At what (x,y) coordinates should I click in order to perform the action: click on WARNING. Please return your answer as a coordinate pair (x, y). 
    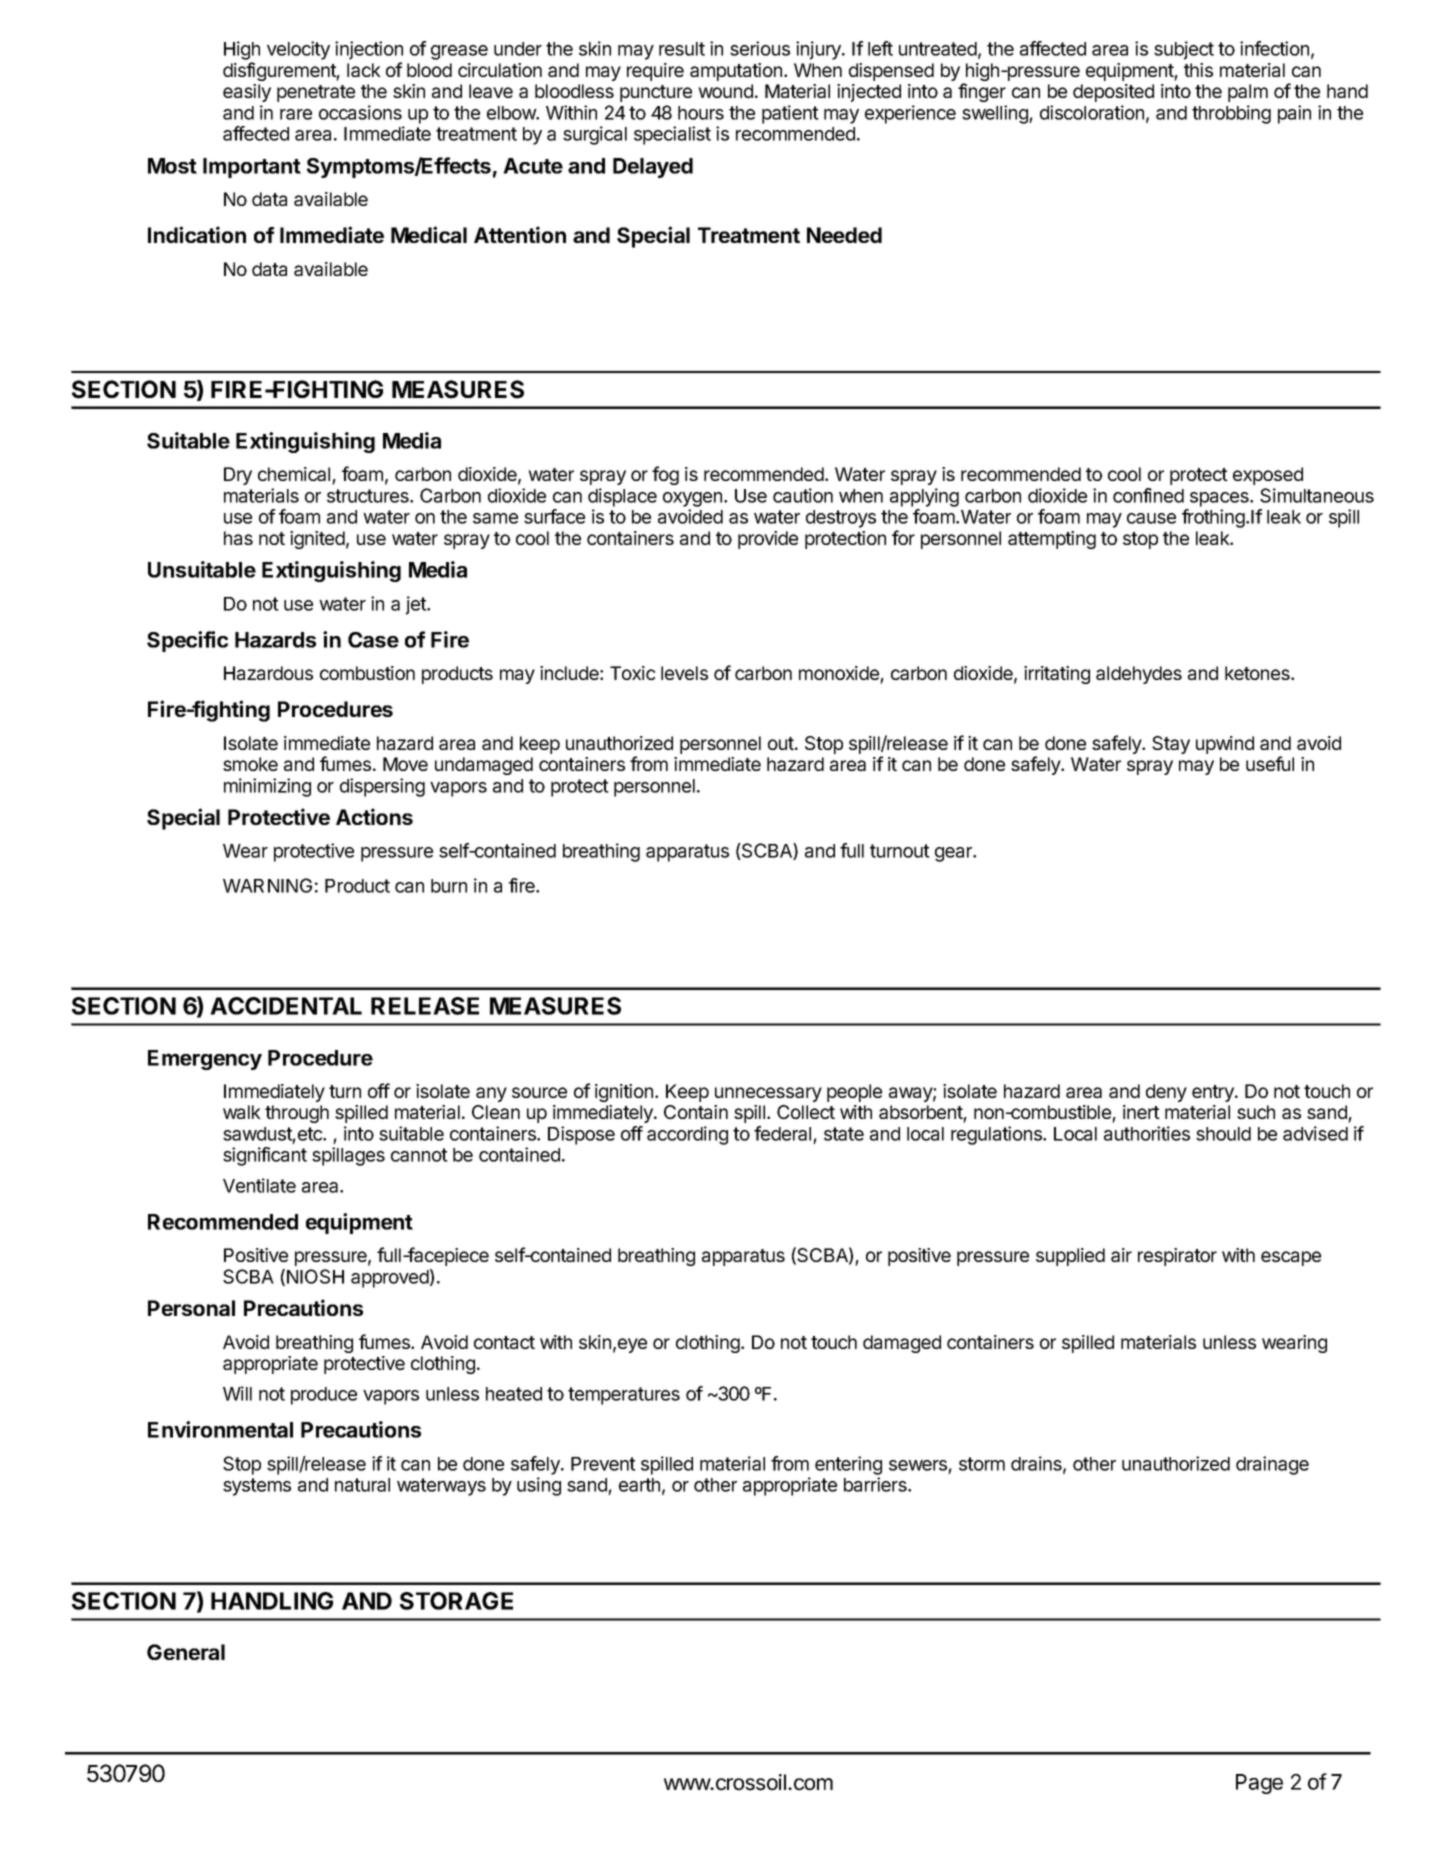
    Looking at the image, I should click on (267, 885).
